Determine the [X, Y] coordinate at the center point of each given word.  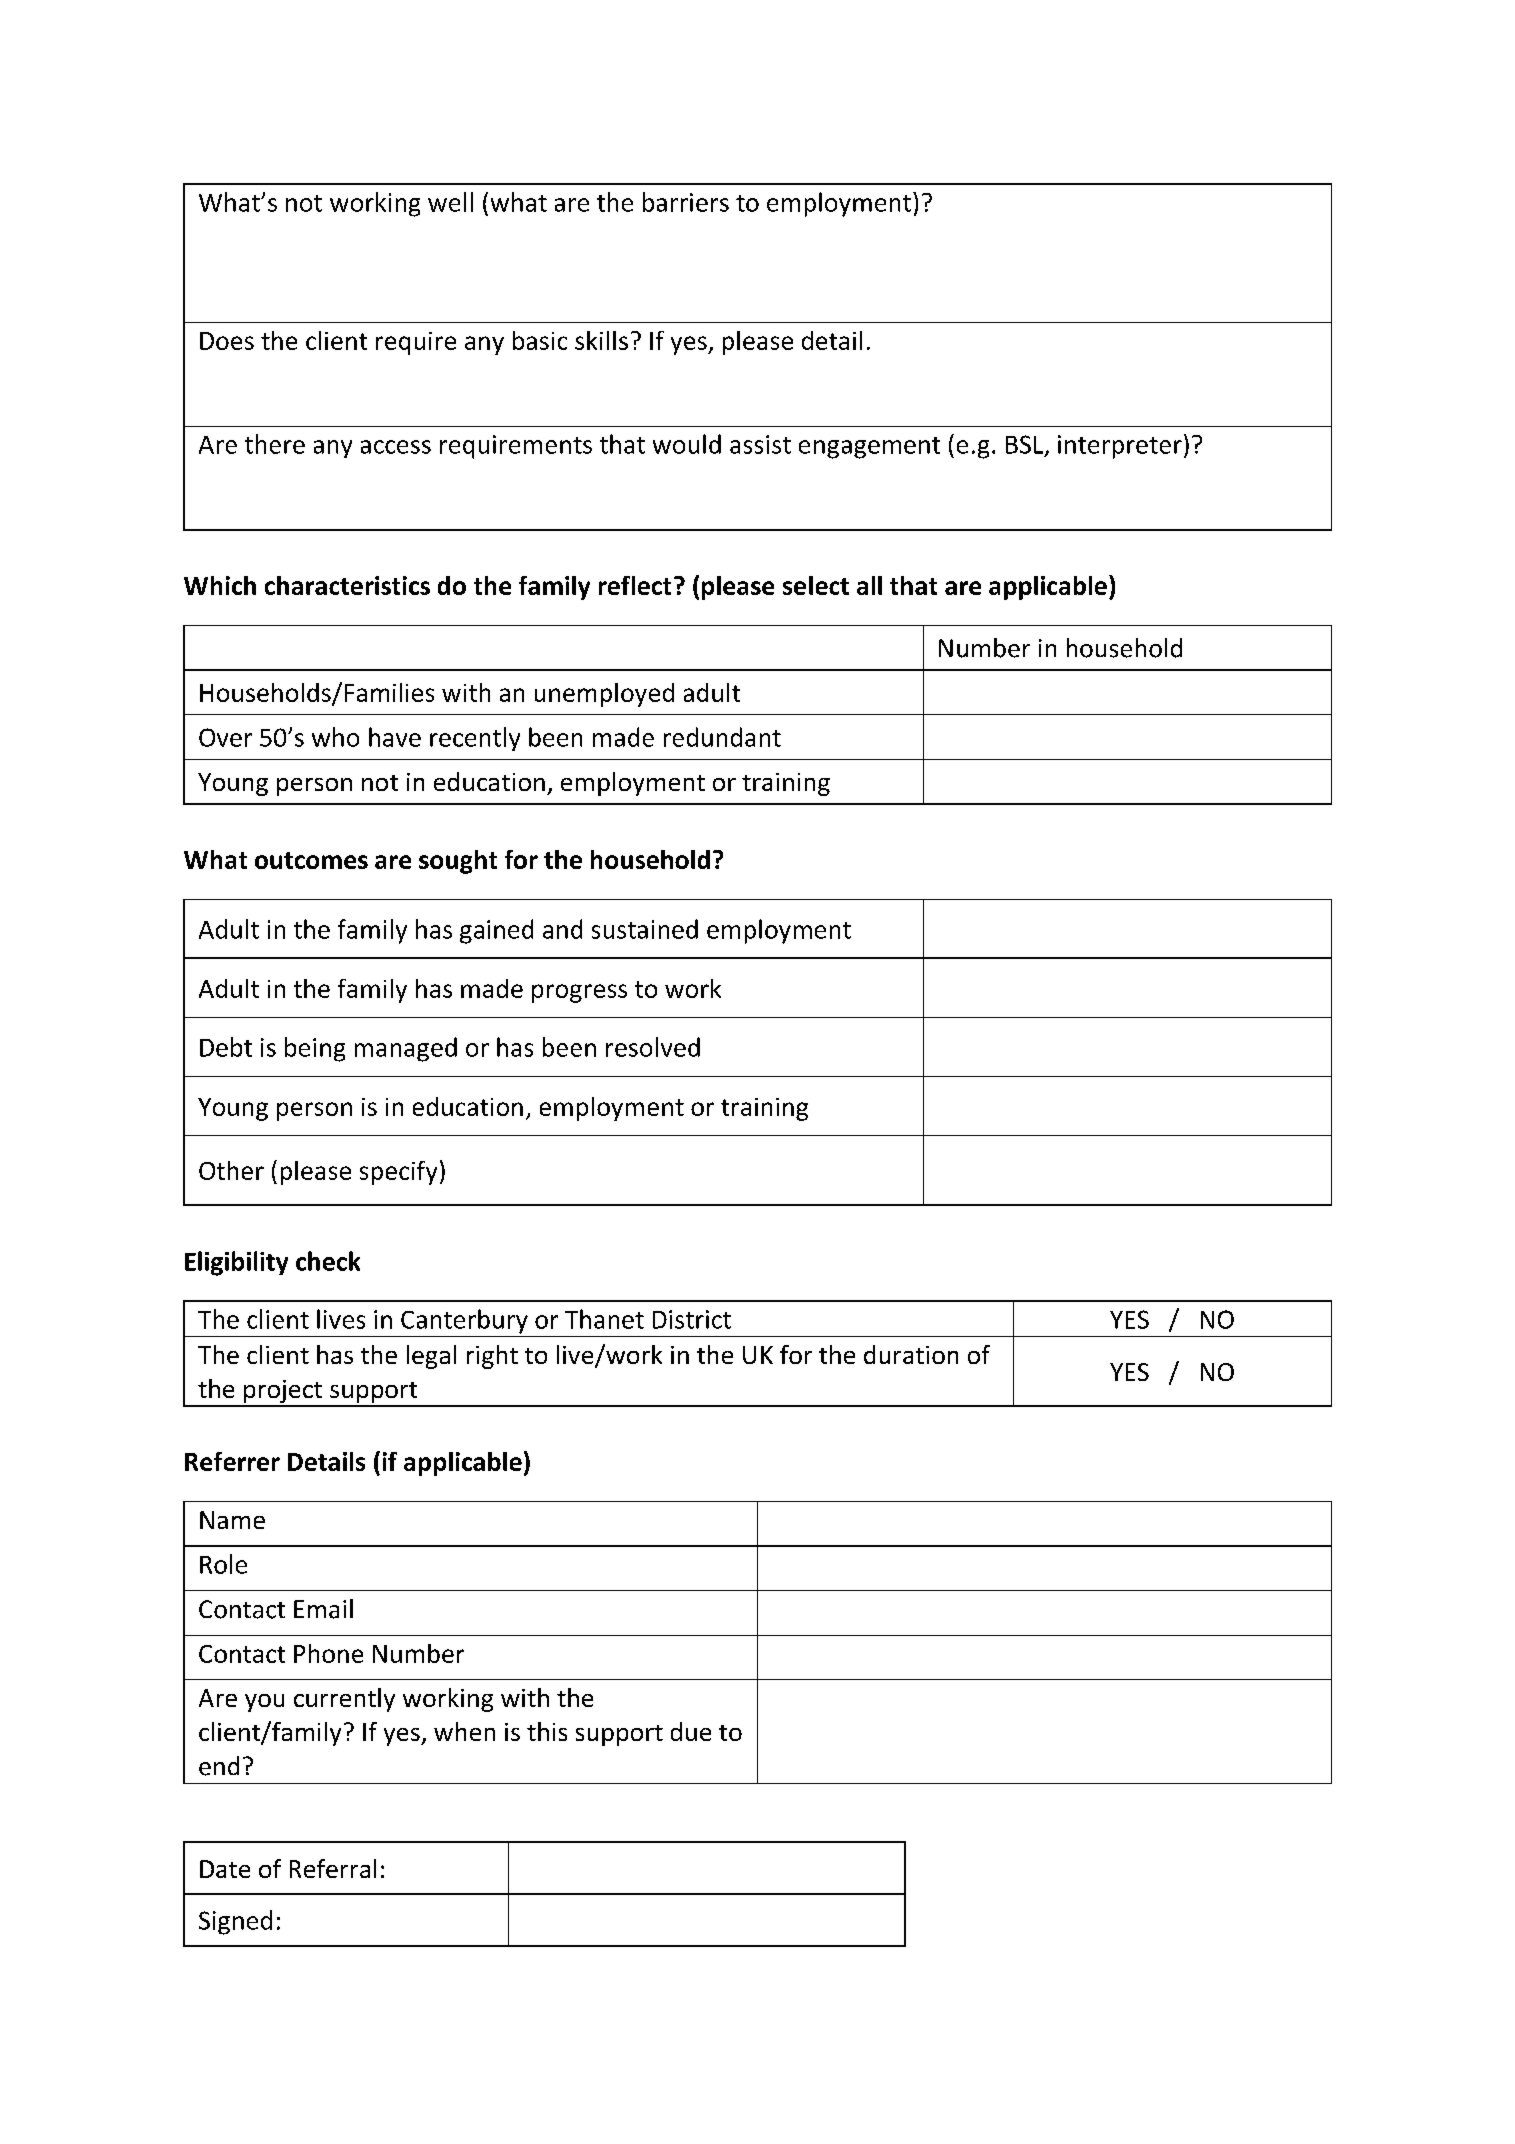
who [335, 737]
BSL [1026, 445]
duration [911, 1354]
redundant [722, 737]
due [691, 1731]
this [547, 1731]
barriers [686, 202]
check [328, 1261]
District [692, 1319]
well [450, 202]
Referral [333, 1868]
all [869, 585]
